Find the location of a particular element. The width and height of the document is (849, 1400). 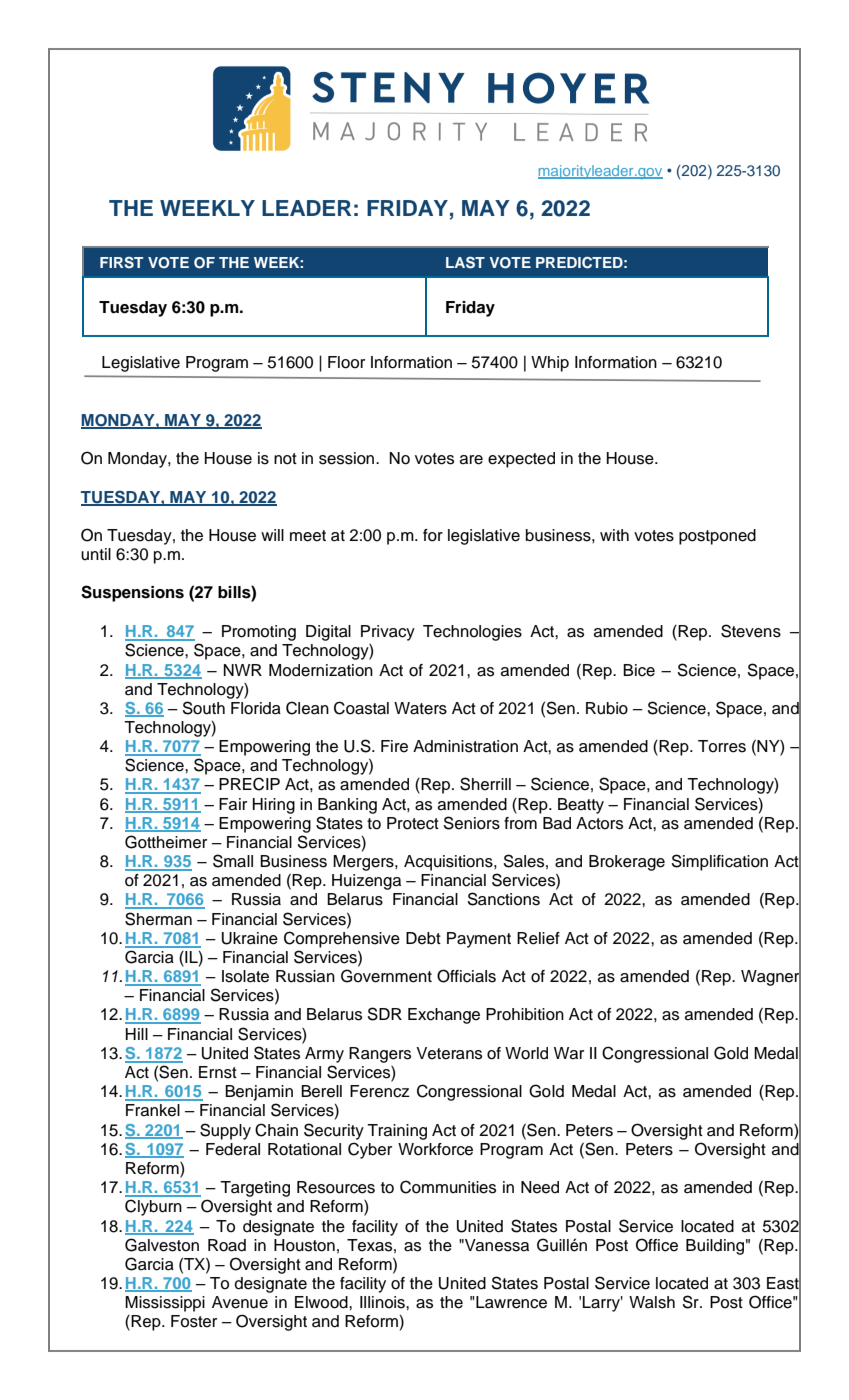

Fair is located at coordinates (233, 804).
